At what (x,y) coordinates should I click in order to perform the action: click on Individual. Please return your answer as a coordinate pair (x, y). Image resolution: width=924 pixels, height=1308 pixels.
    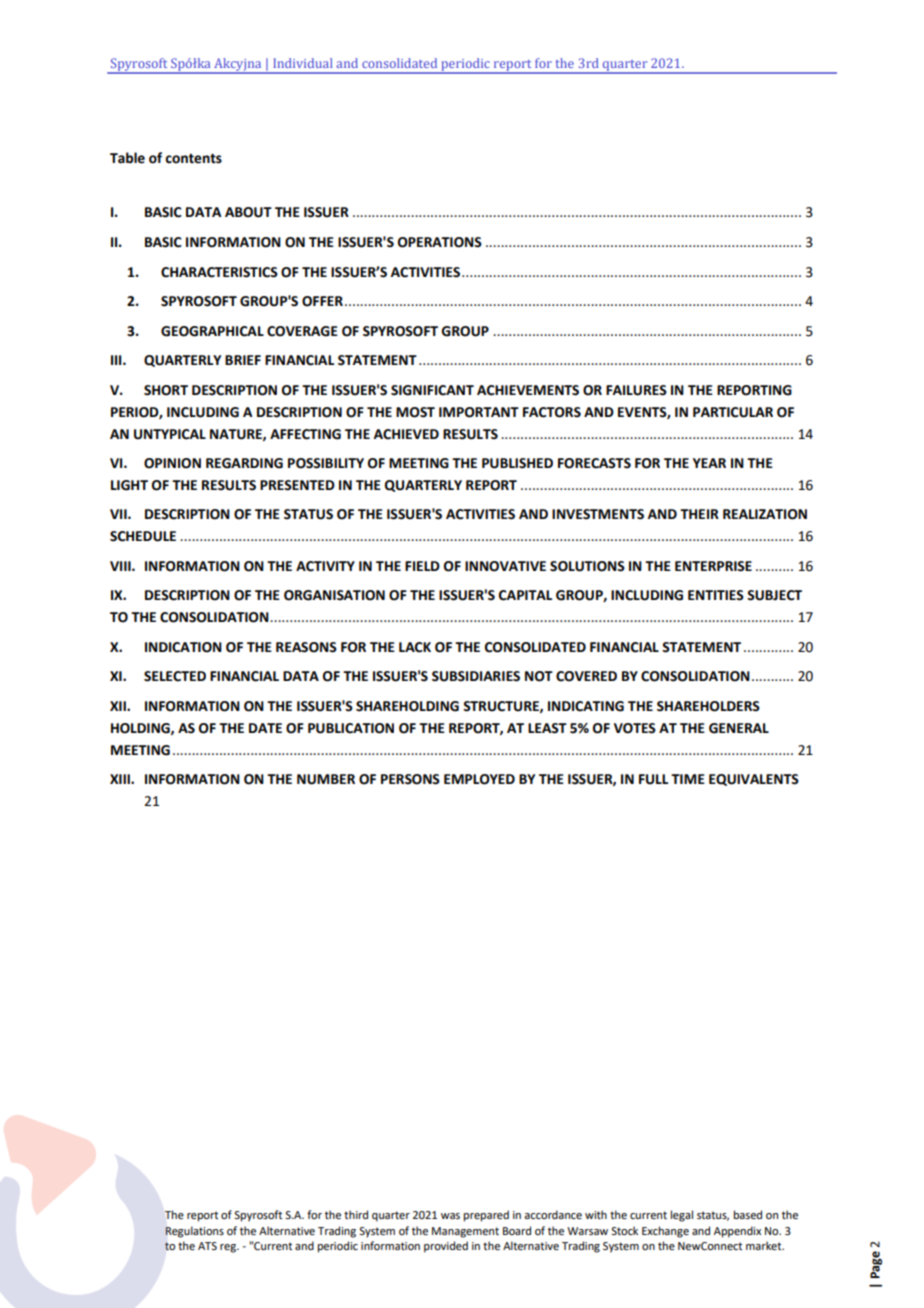
    Looking at the image, I should click on (303, 63).
